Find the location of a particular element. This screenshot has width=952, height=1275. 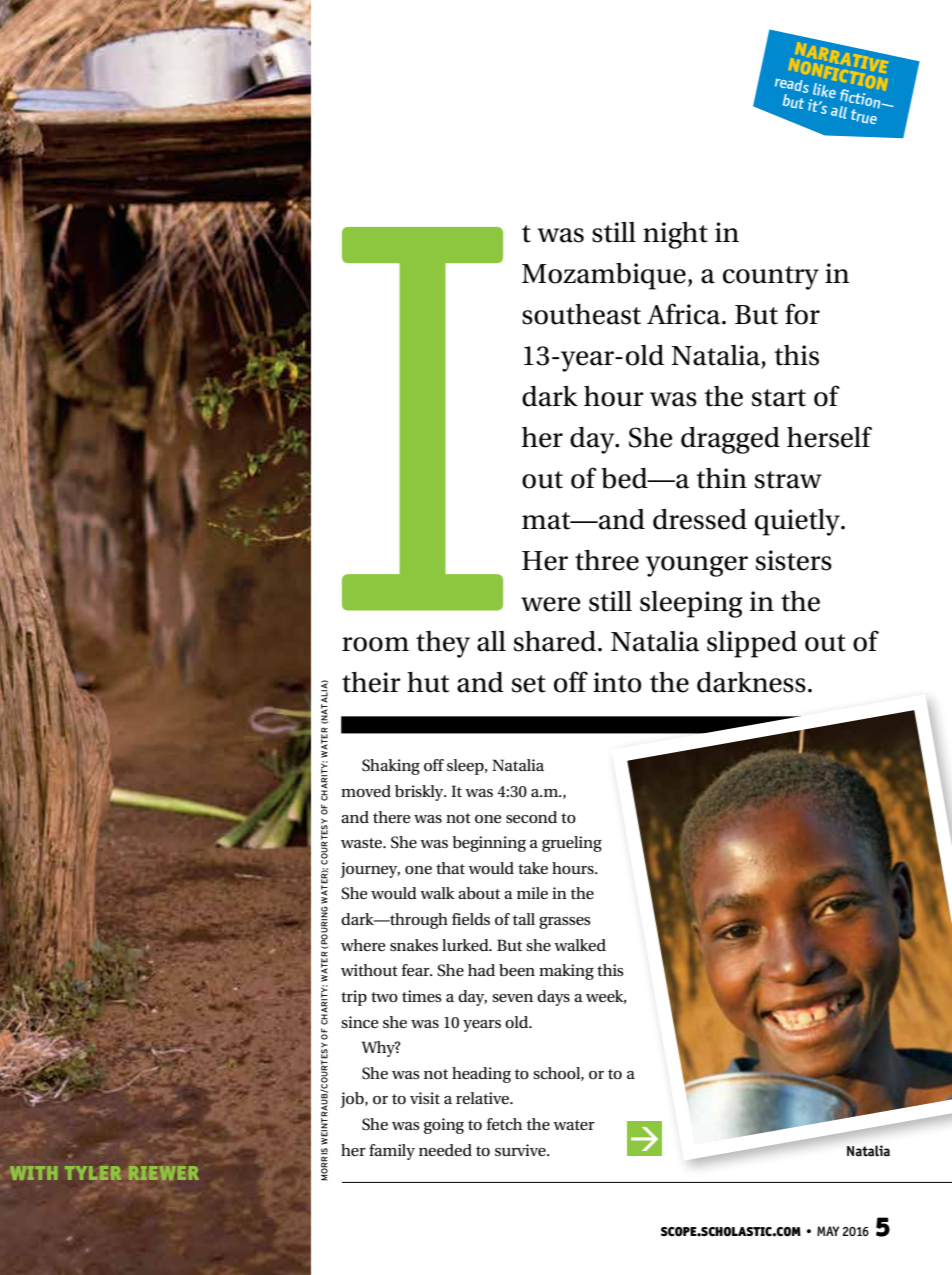

journey is located at coordinates (370, 870).
